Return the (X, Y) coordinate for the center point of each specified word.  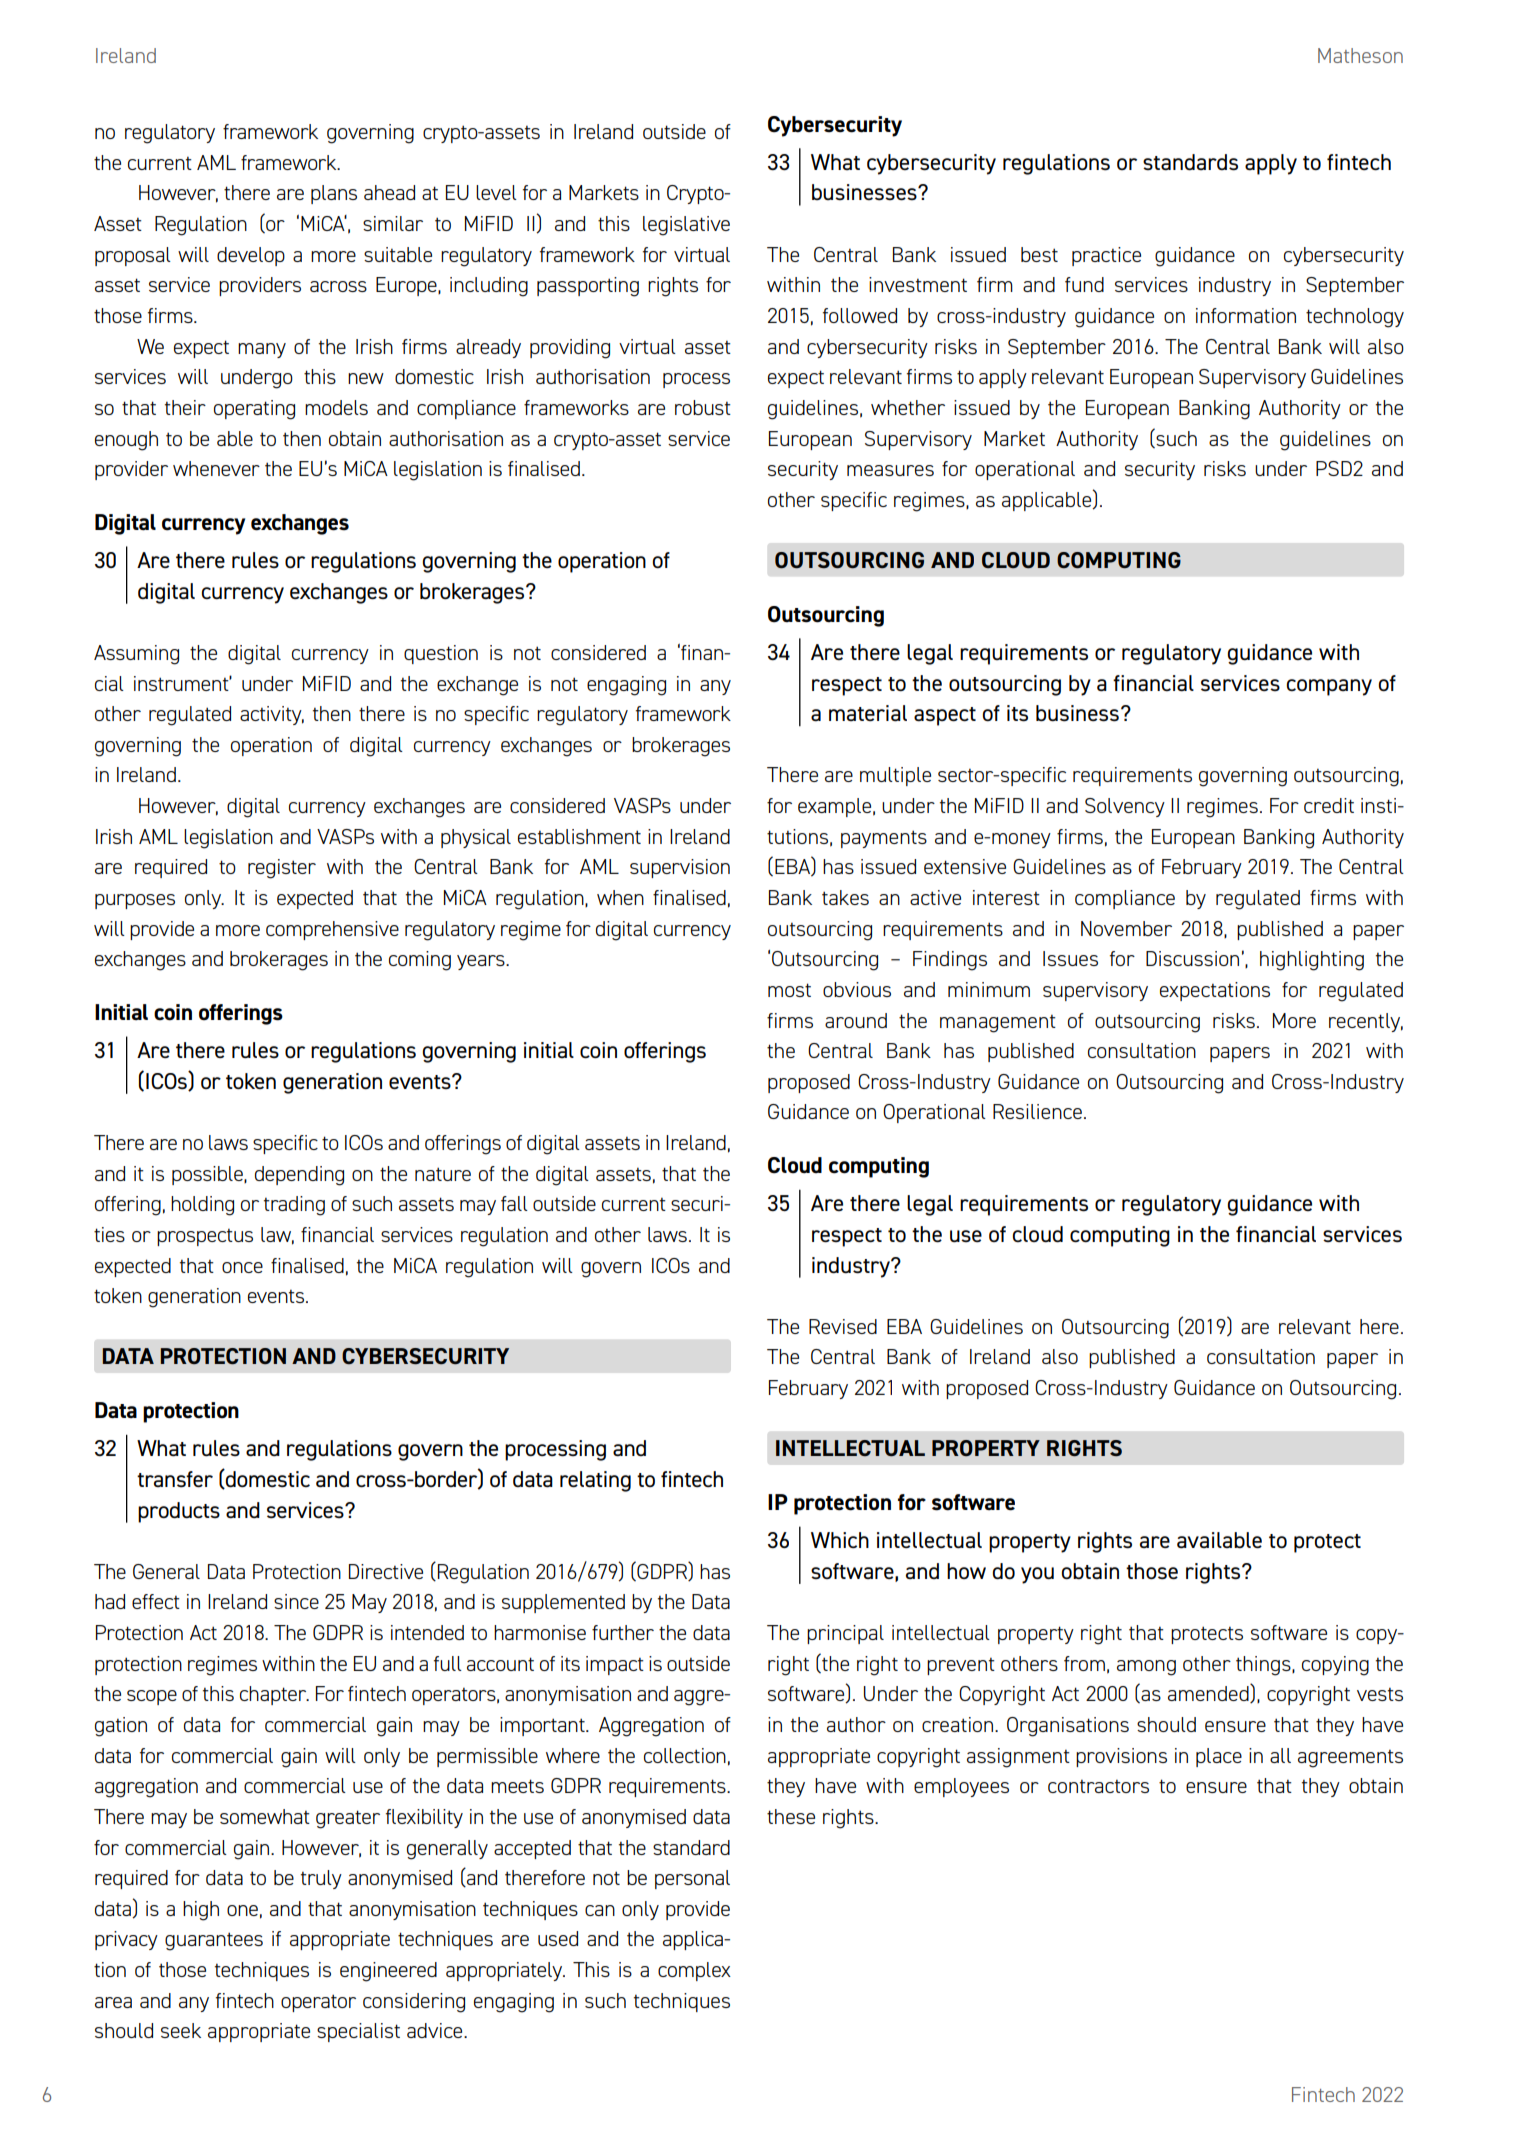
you (1037, 1575)
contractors (1098, 1786)
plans (334, 194)
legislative (686, 226)
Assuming (136, 655)
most (789, 990)
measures (890, 470)
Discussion (1192, 958)
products (179, 1512)
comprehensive (332, 930)
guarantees (214, 1941)
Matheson (1360, 55)
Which (840, 1540)
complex (694, 1971)
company (1329, 687)
